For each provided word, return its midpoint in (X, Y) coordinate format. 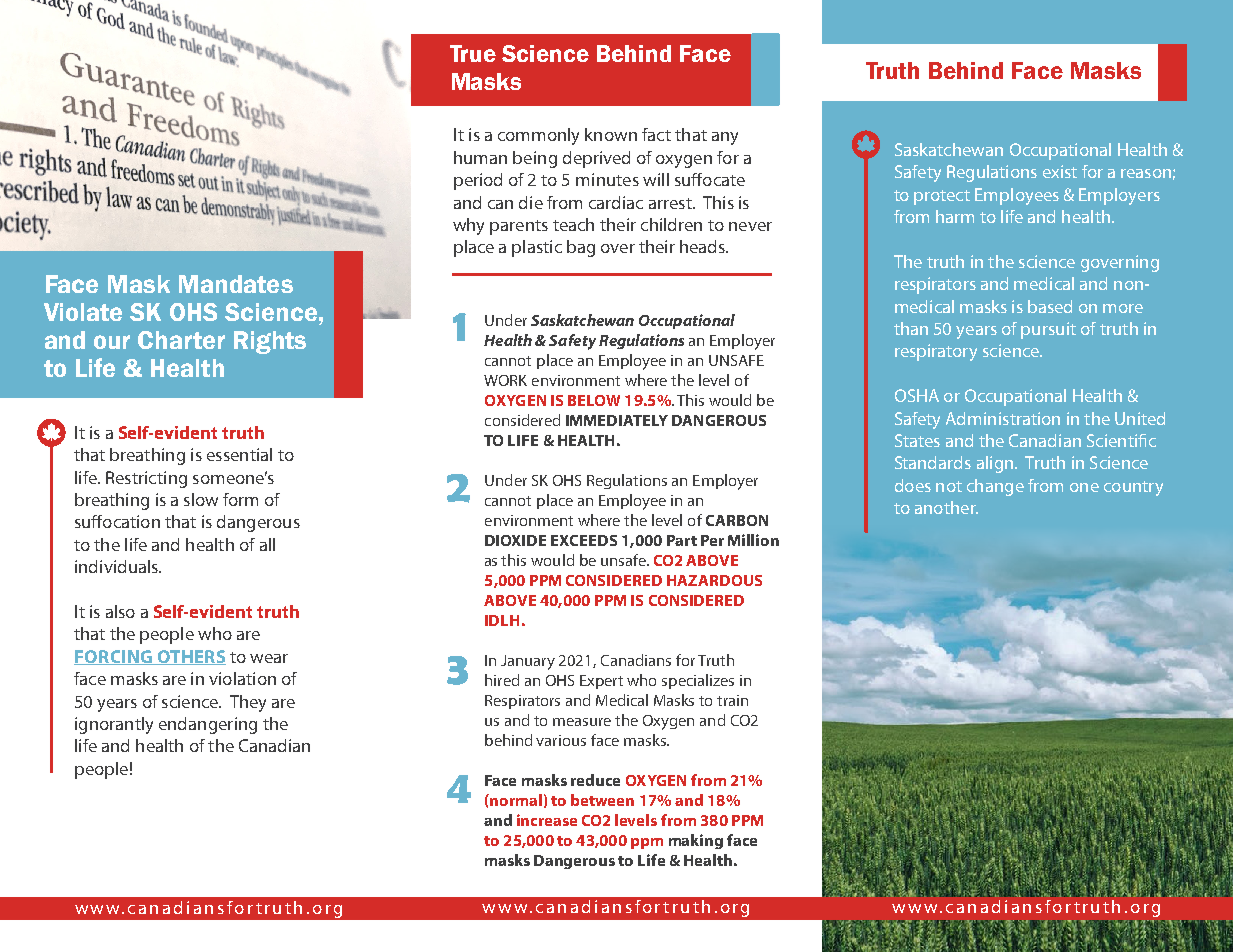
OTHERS (190, 657)
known (611, 134)
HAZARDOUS (714, 580)
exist (1060, 171)
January (528, 662)
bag (581, 248)
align (995, 464)
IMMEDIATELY (617, 420)
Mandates (236, 284)
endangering (208, 725)
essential (239, 454)
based (1050, 306)
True (473, 53)
